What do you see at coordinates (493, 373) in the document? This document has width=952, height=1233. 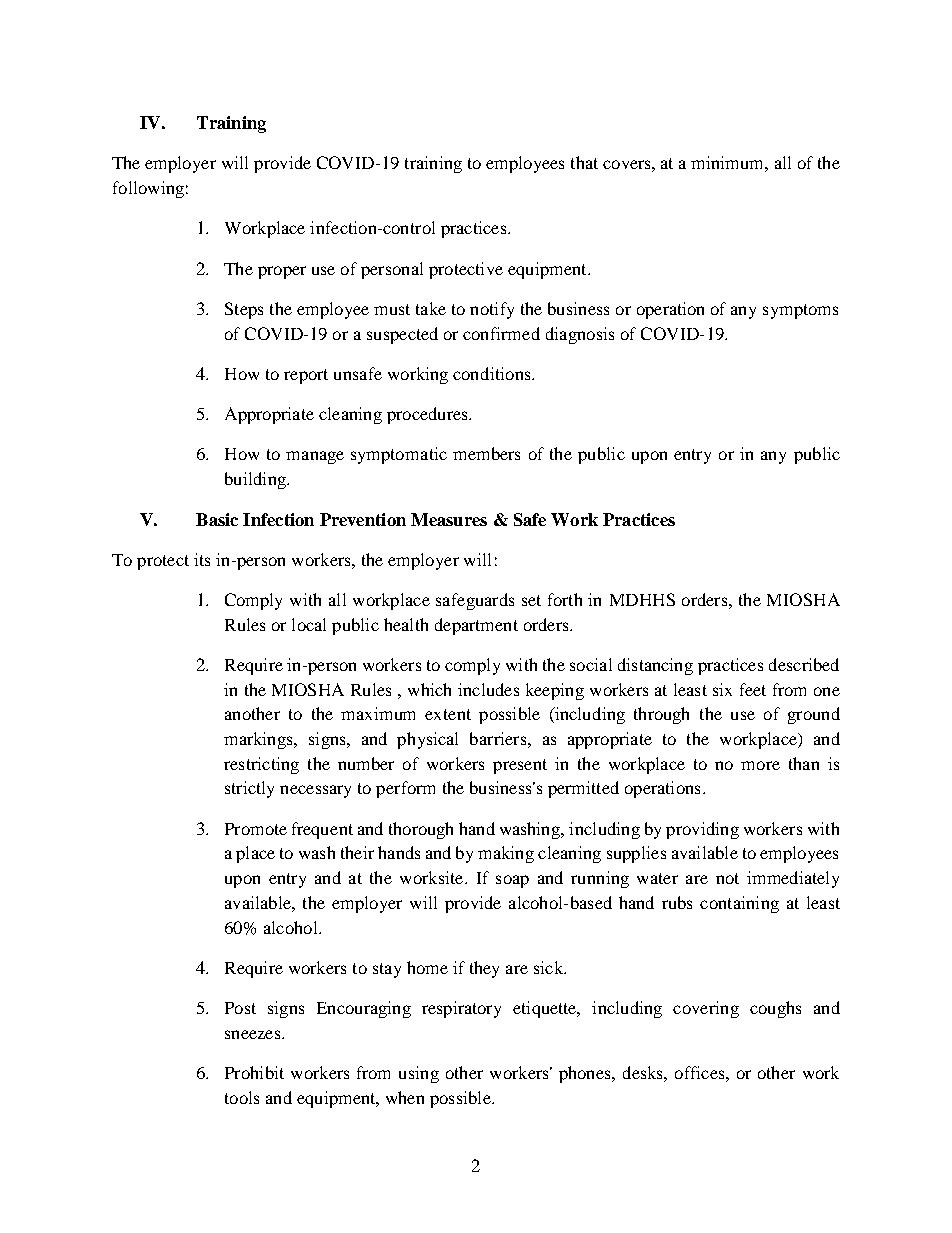 I see `conditions` at bounding box center [493, 373].
